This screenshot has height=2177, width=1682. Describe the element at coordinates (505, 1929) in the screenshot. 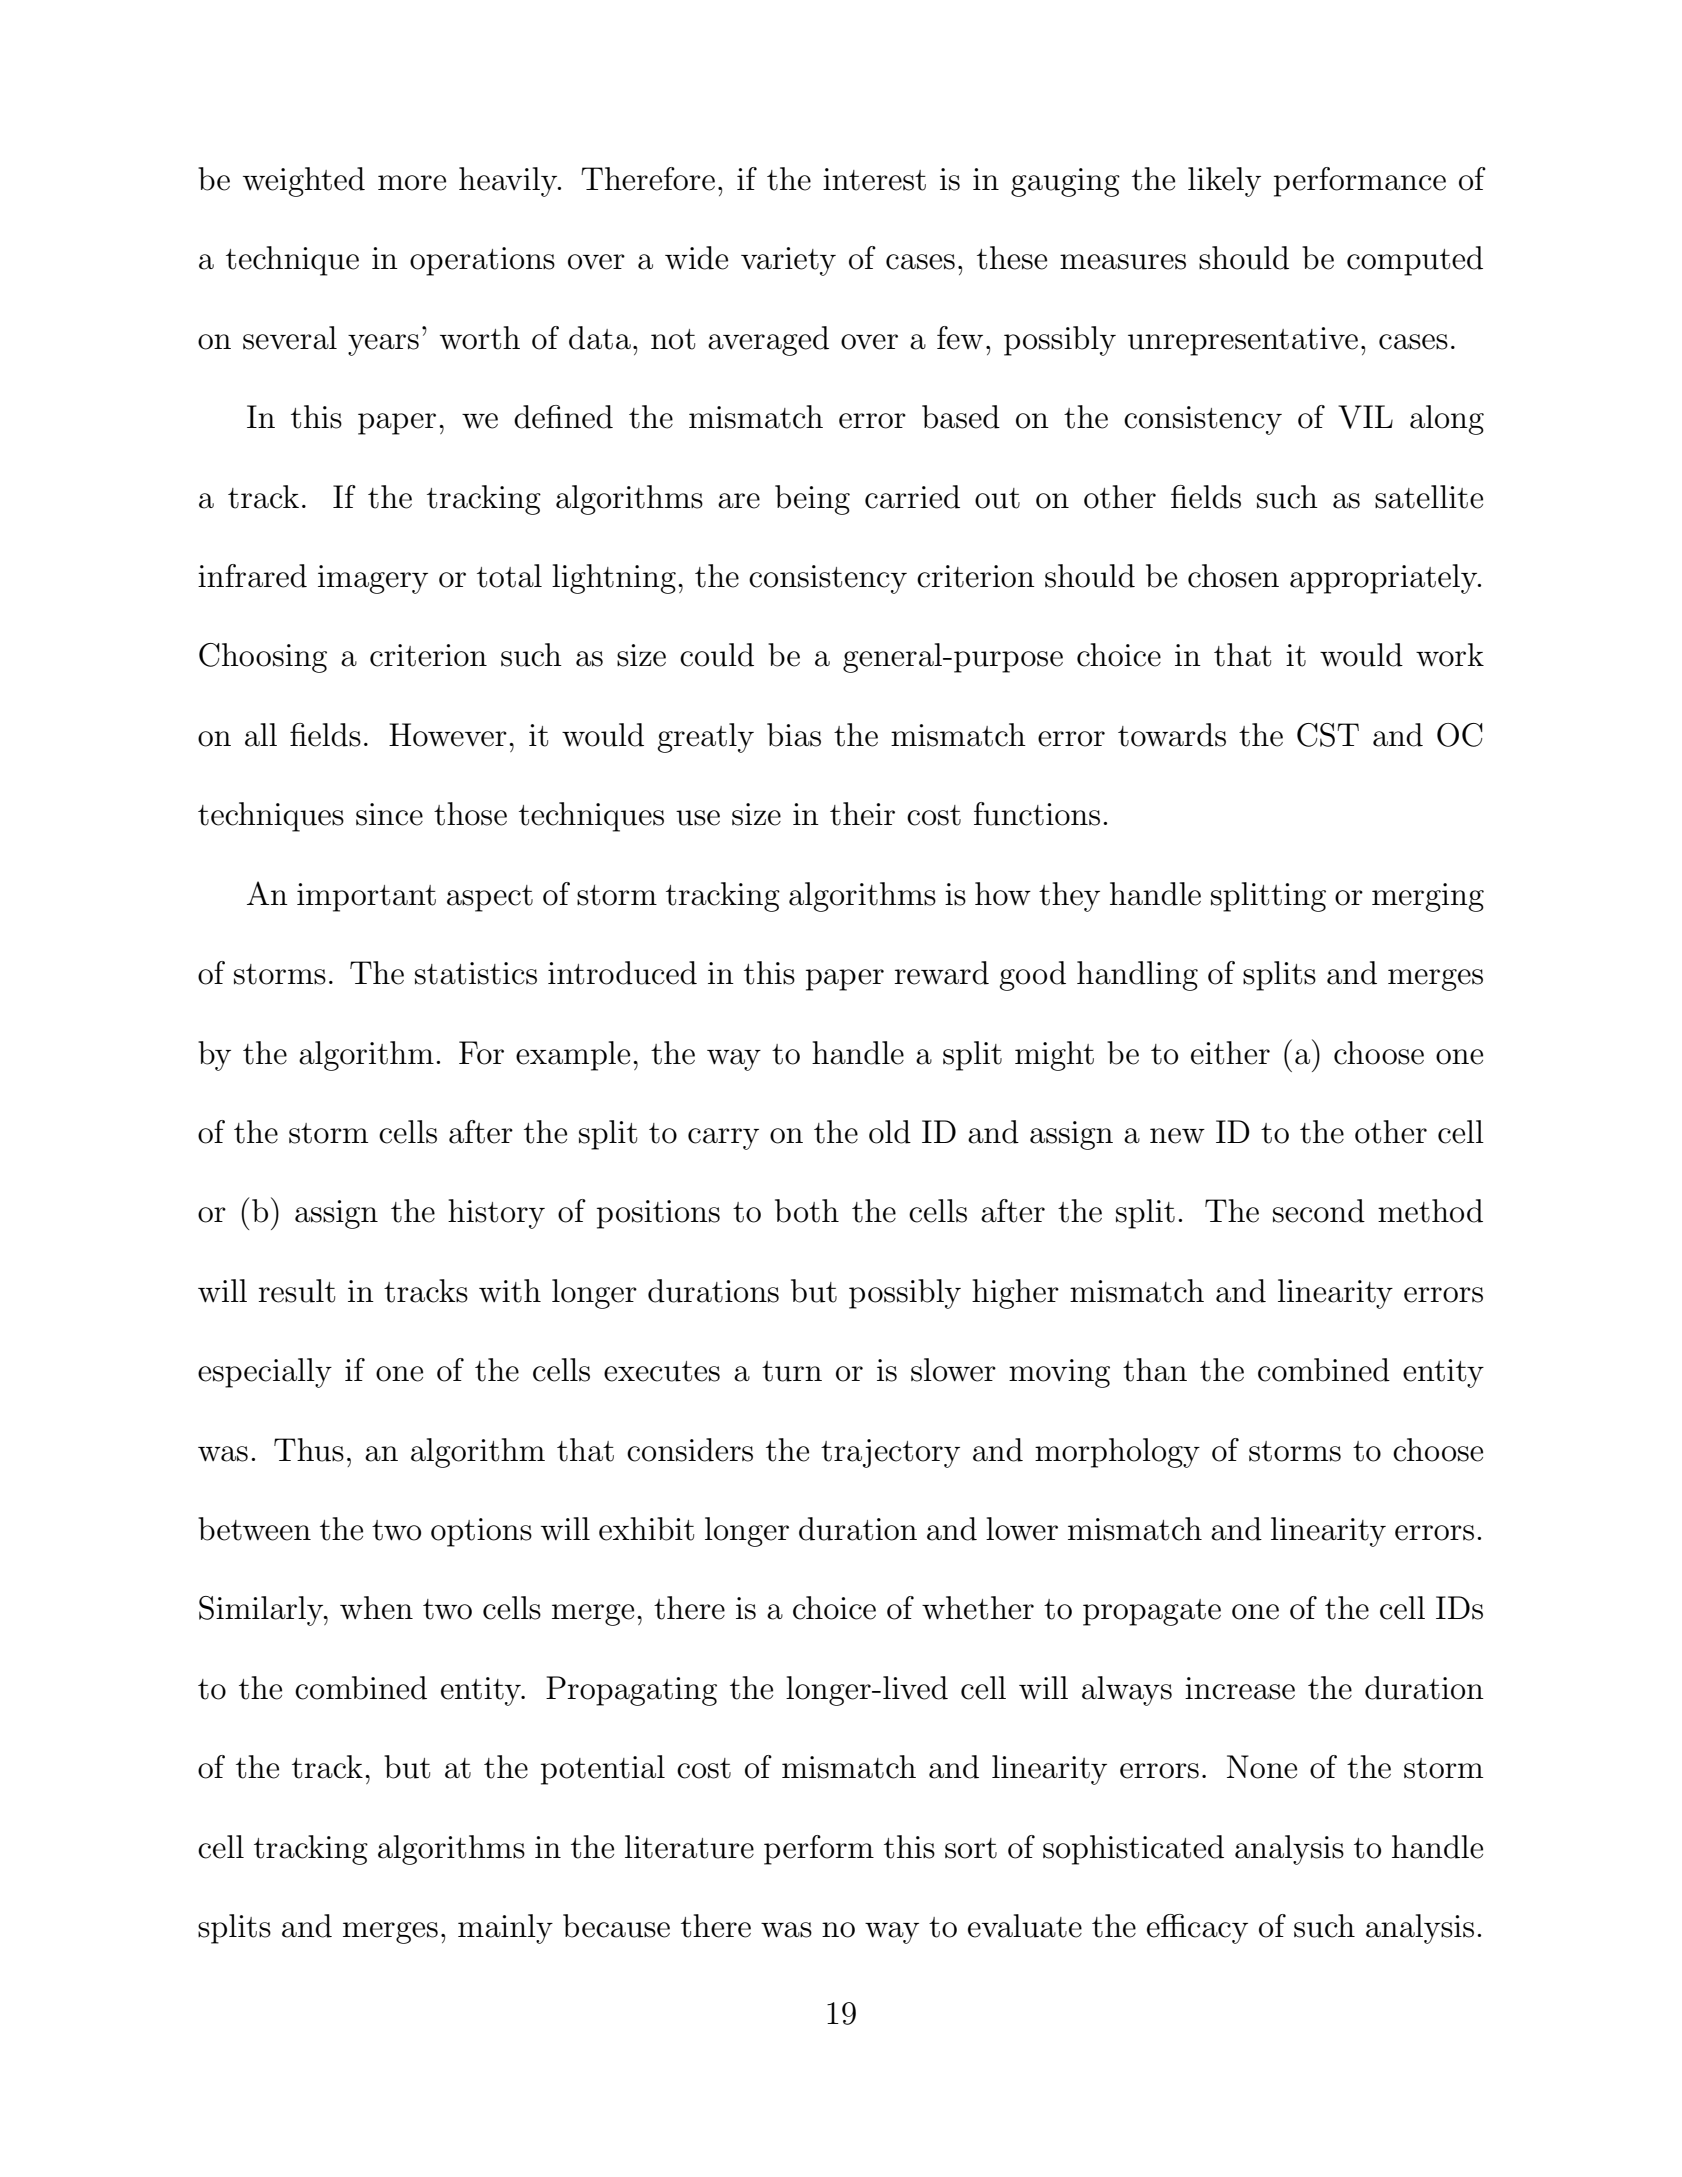

I see `mainly` at that location.
